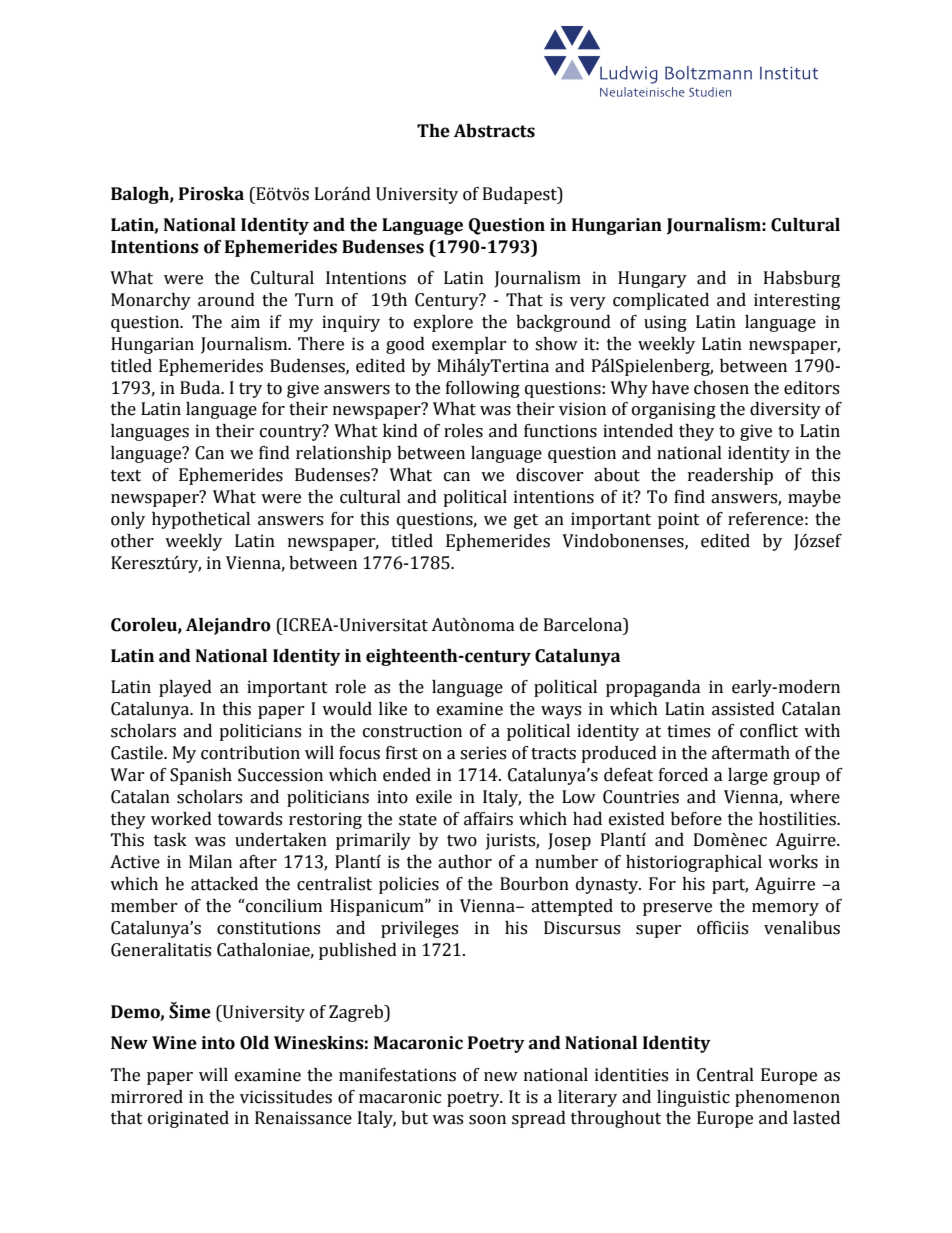 Image resolution: width=952 pixels, height=1233 pixels. I want to click on hypothetical, so click(201, 520).
